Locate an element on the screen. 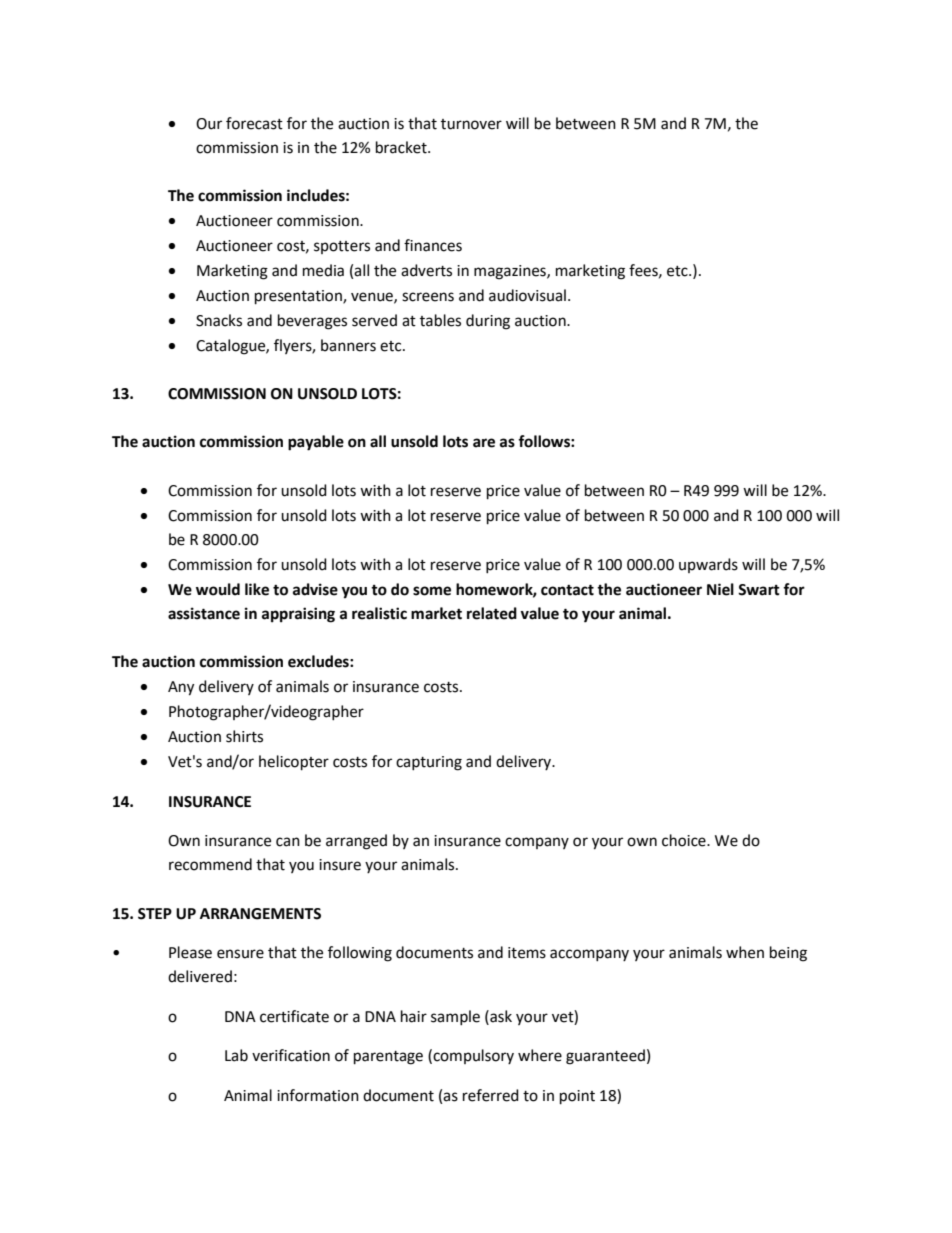  capturing is located at coordinates (429, 763).
